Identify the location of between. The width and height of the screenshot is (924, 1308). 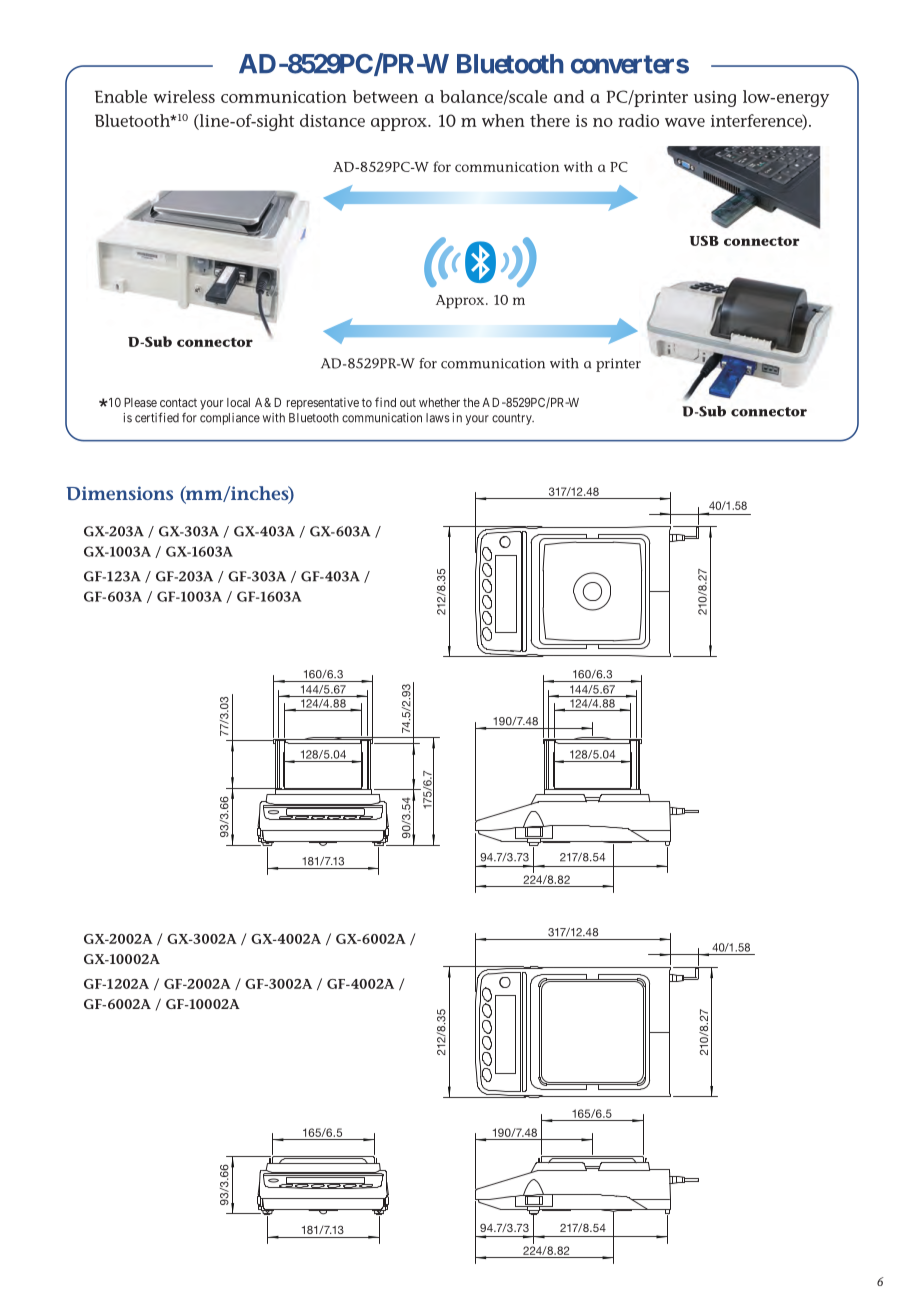
(385, 96).
